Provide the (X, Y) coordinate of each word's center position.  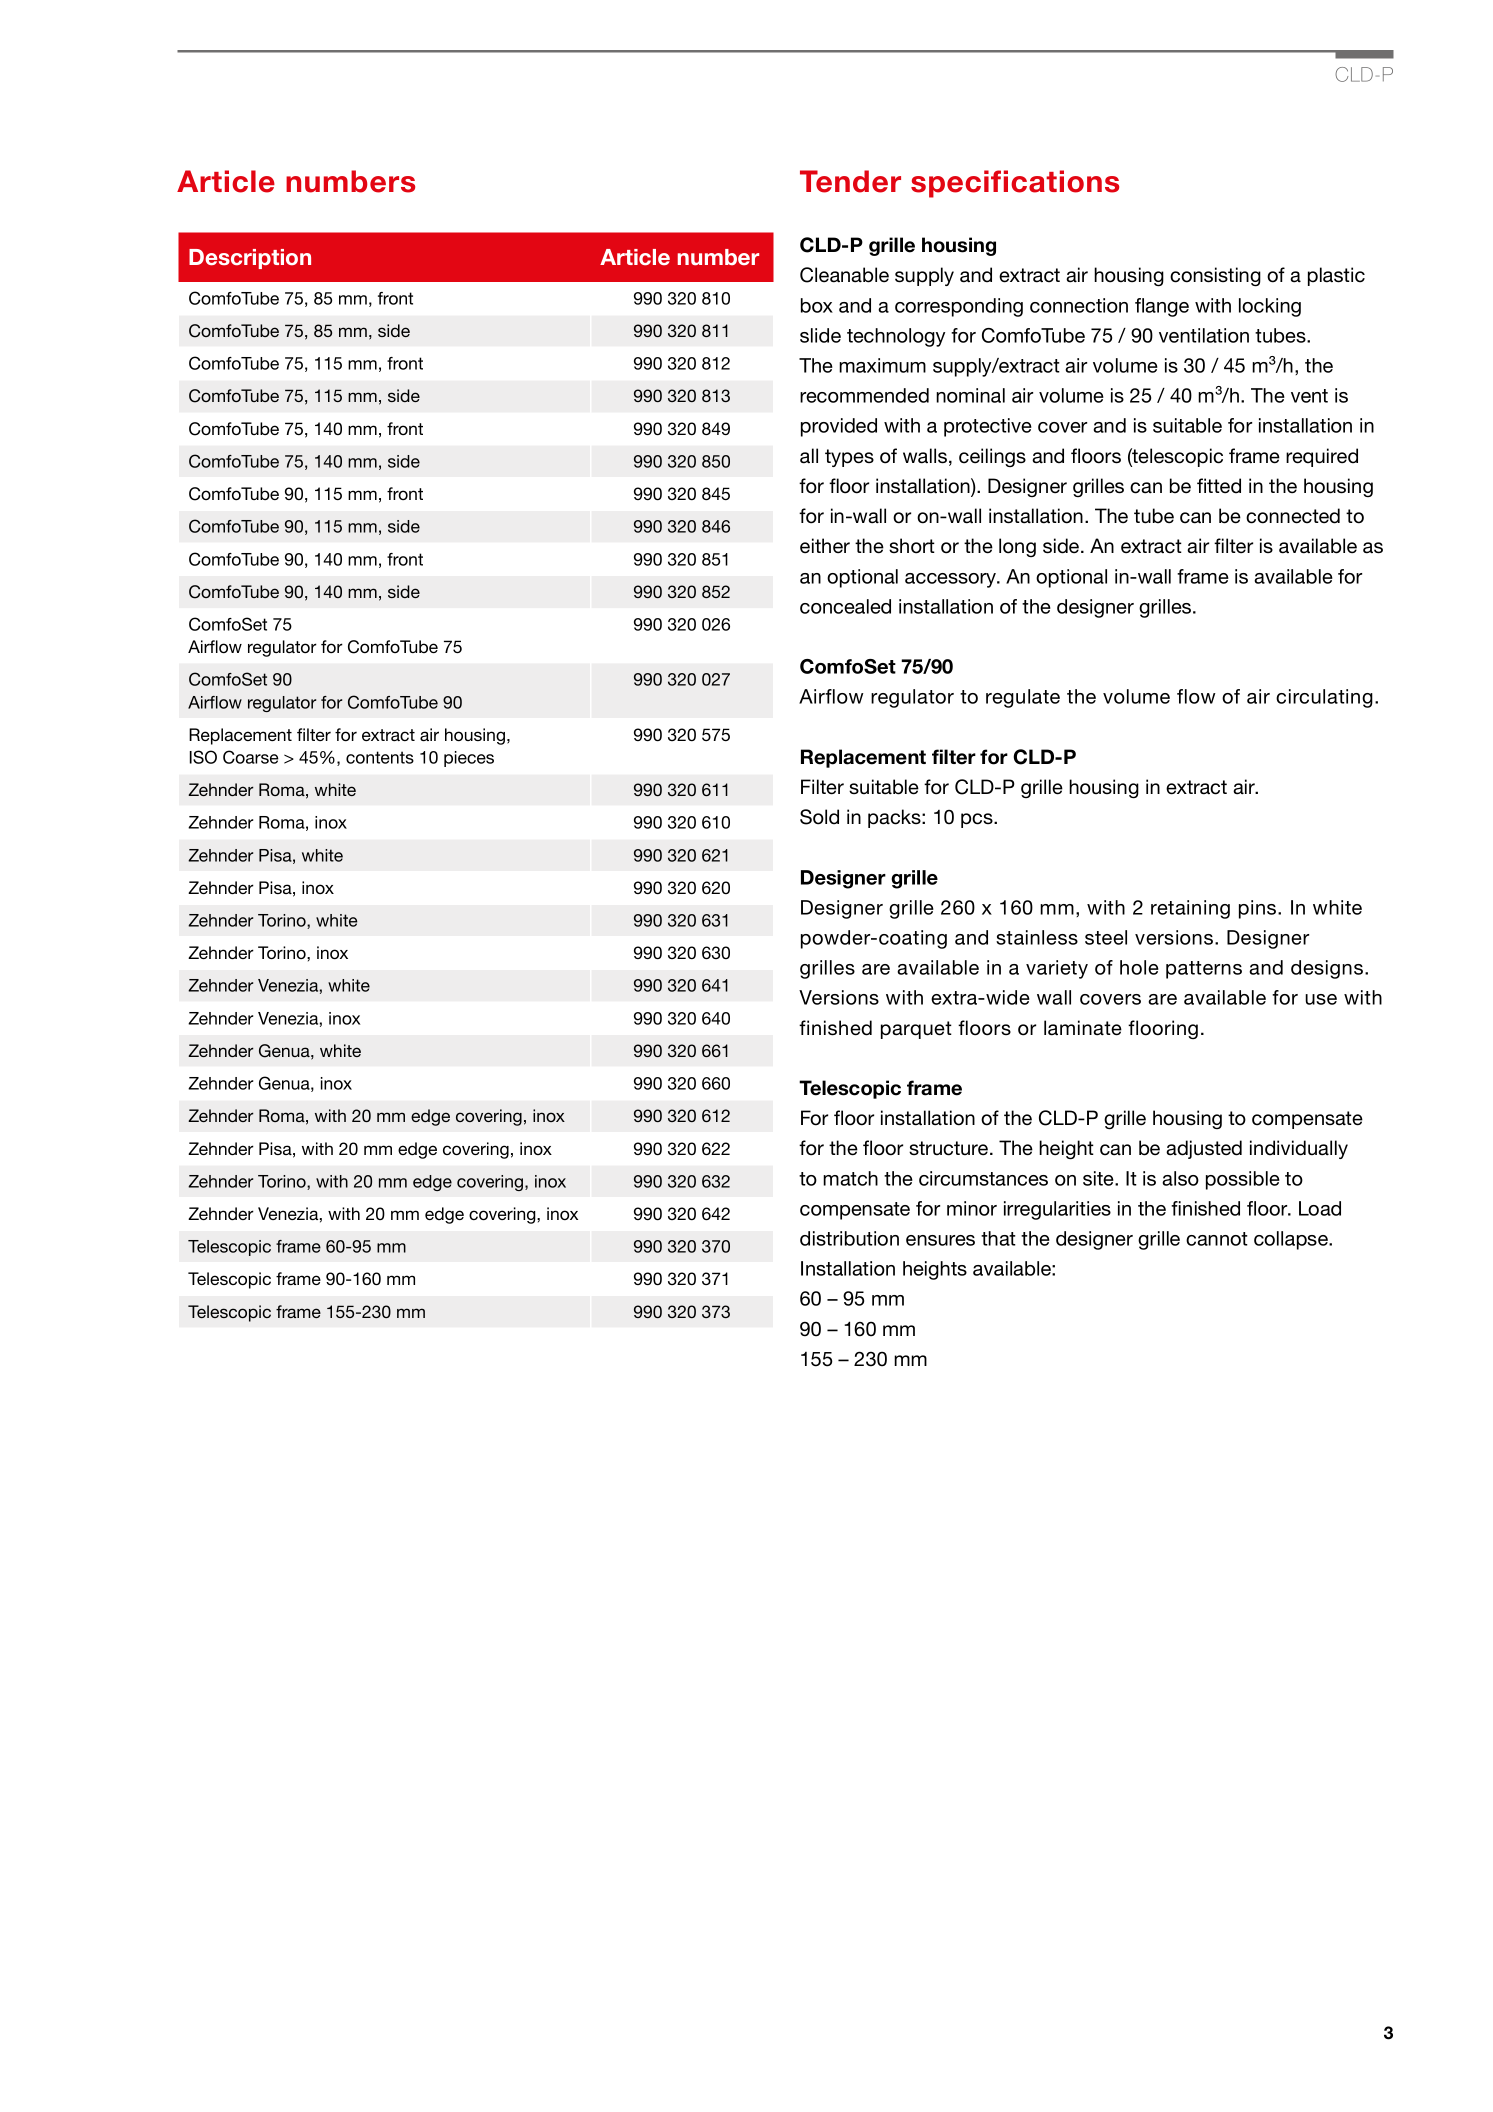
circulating (1324, 698)
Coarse (251, 757)
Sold (819, 817)
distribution (849, 1238)
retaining (1190, 909)
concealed (845, 606)
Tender (850, 181)
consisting (1215, 277)
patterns (1204, 970)
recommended (864, 395)
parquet (916, 1030)
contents (380, 757)
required (1322, 457)
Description (250, 259)
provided (839, 427)
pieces (469, 759)
